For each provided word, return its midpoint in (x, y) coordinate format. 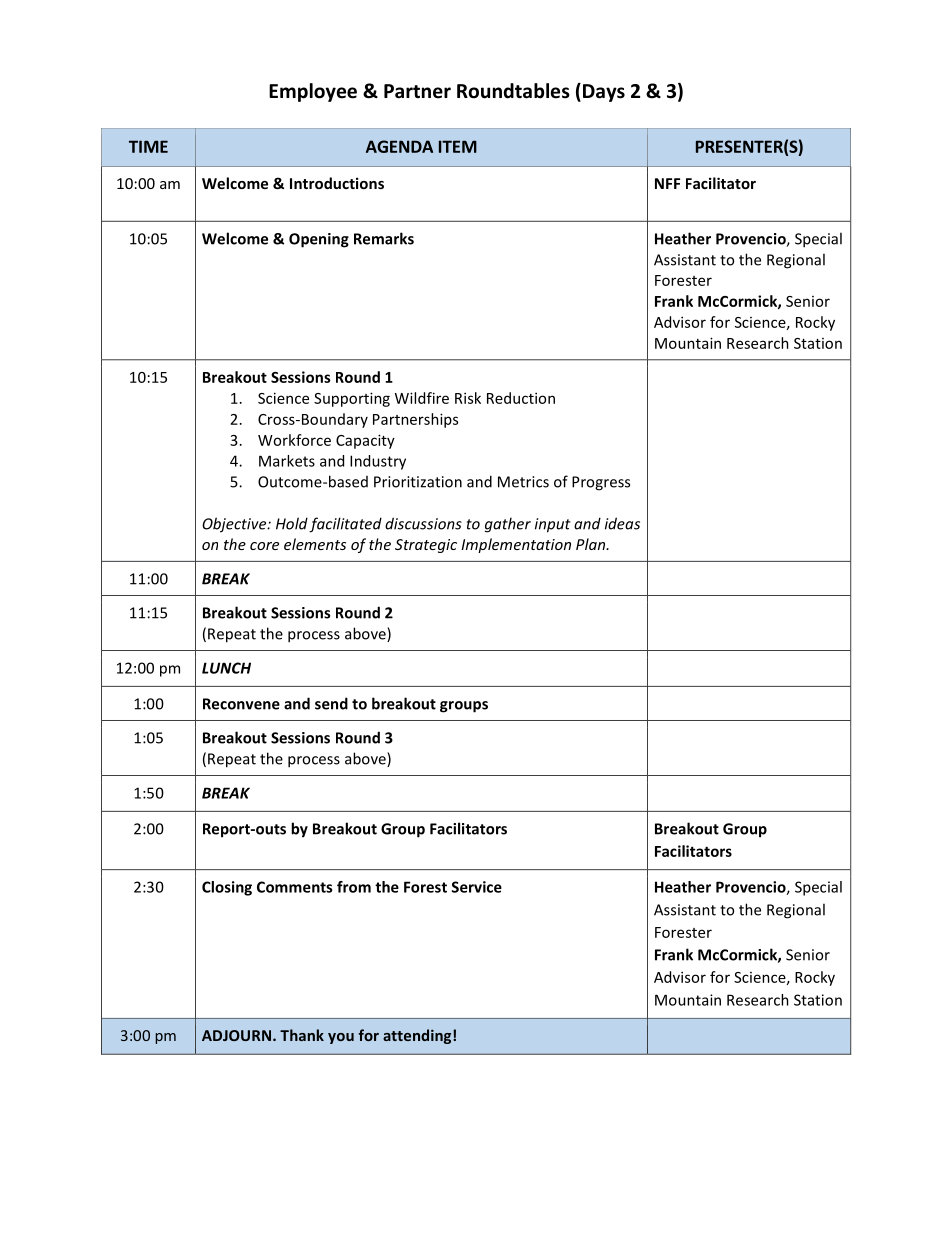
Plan (592, 544)
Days (604, 93)
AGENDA (399, 146)
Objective (235, 525)
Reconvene (241, 704)
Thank (302, 1035)
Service (477, 887)
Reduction (521, 398)
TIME (148, 146)
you (341, 1038)
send (331, 703)
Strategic (426, 546)
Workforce (294, 440)
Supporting (352, 399)
